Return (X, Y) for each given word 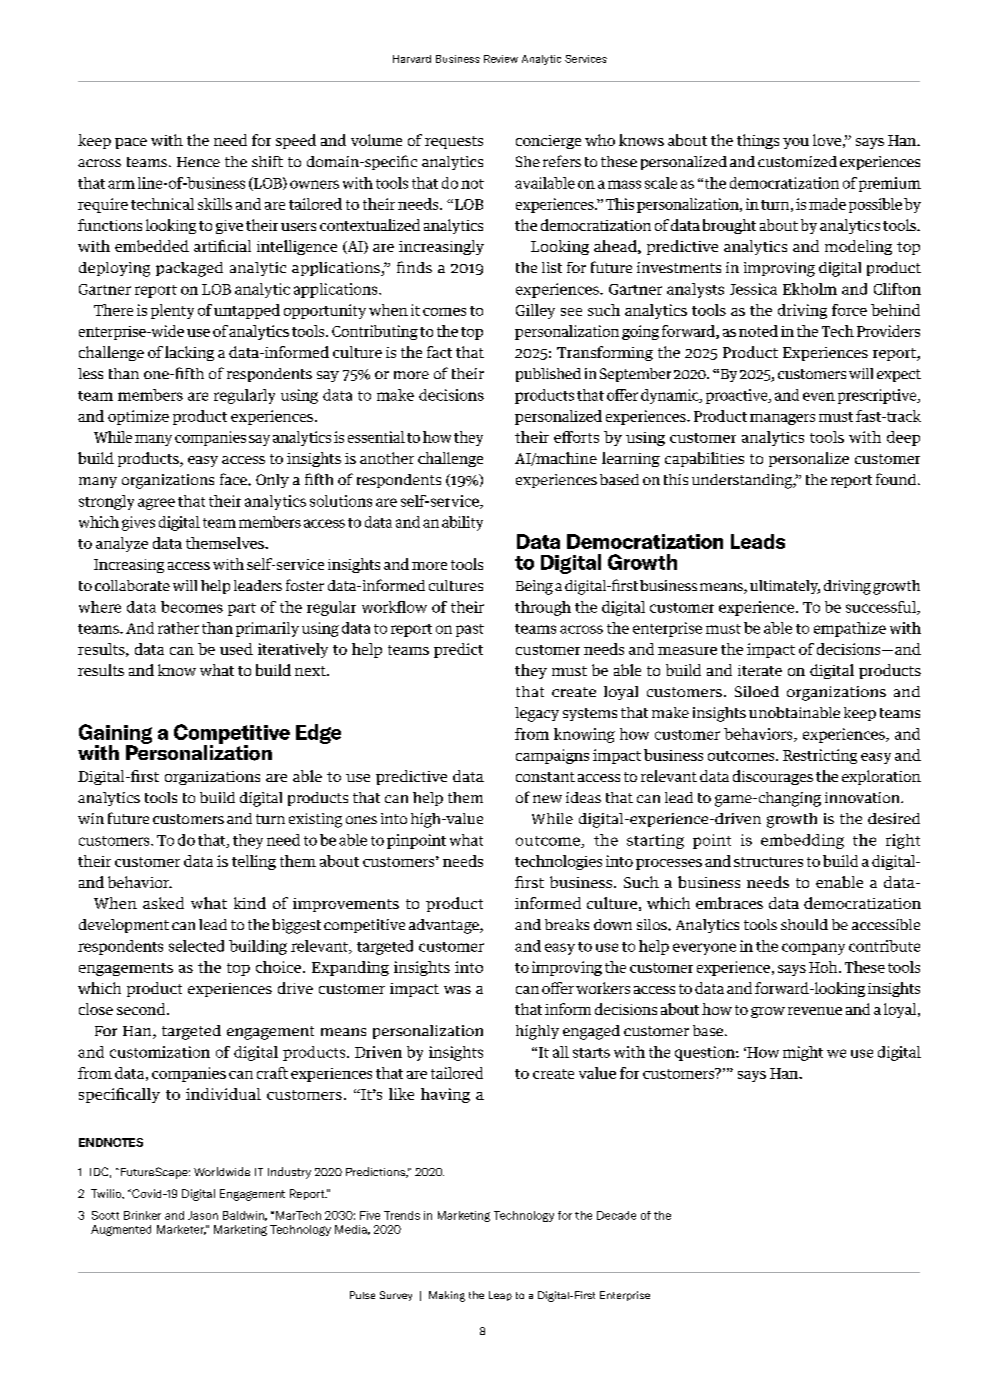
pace (131, 143)
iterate (760, 670)
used (236, 649)
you (796, 143)
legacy (537, 714)
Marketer (181, 1230)
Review (501, 59)
